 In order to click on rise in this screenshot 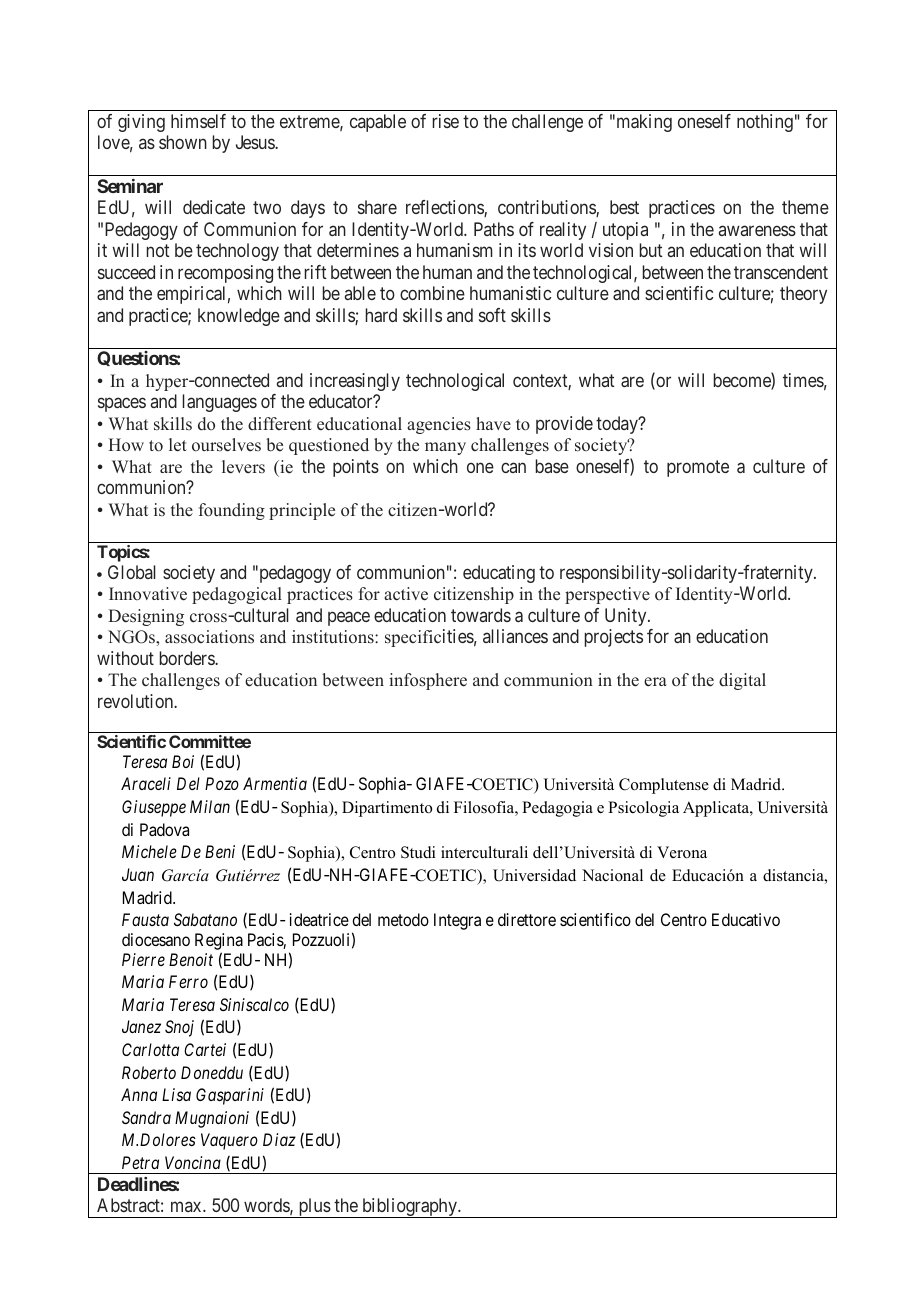, I will do `click(446, 121)`.
